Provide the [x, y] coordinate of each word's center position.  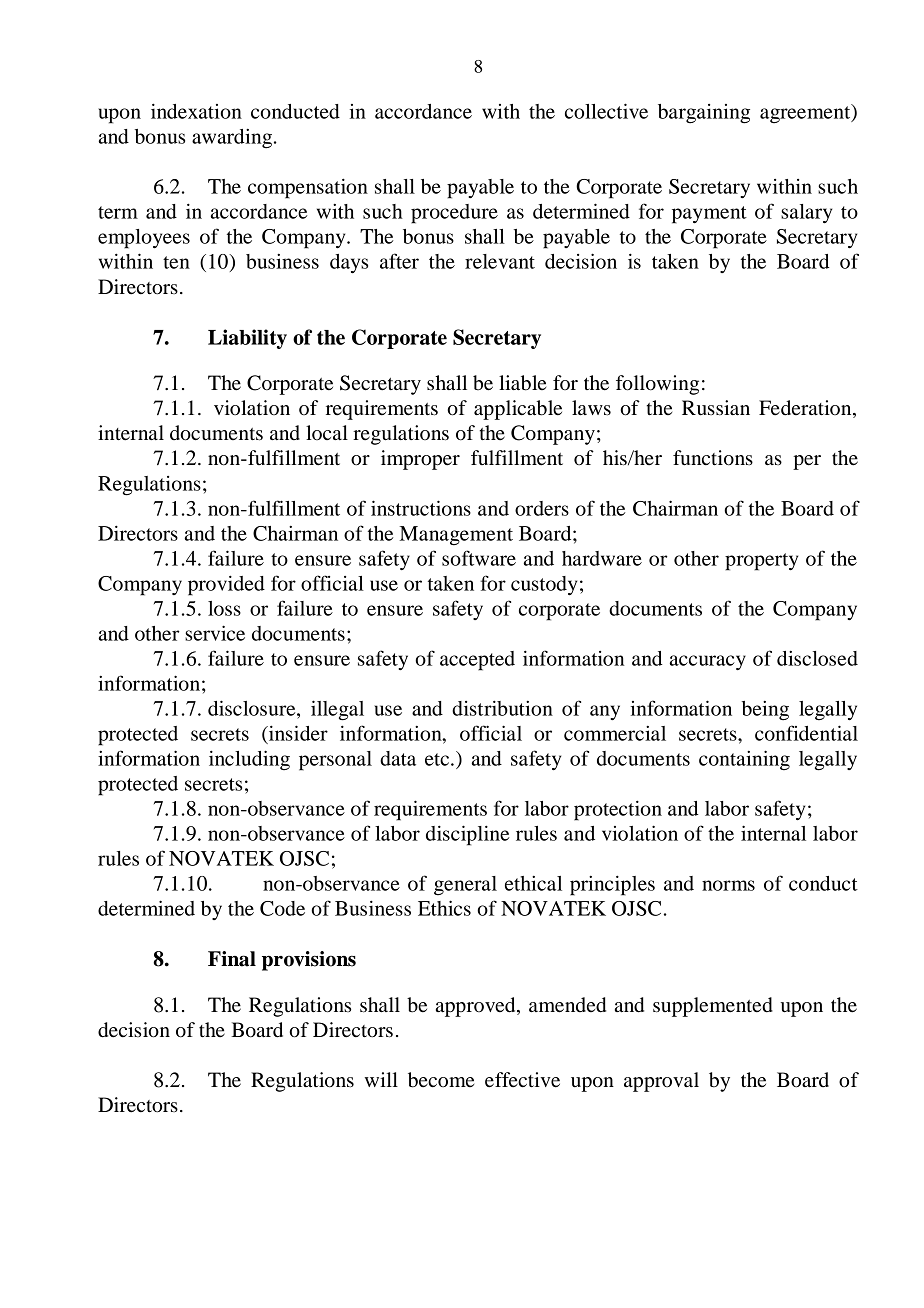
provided [226, 585]
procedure [454, 214]
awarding [232, 139]
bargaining [704, 114]
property [761, 562]
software [479, 558]
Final [232, 959]
